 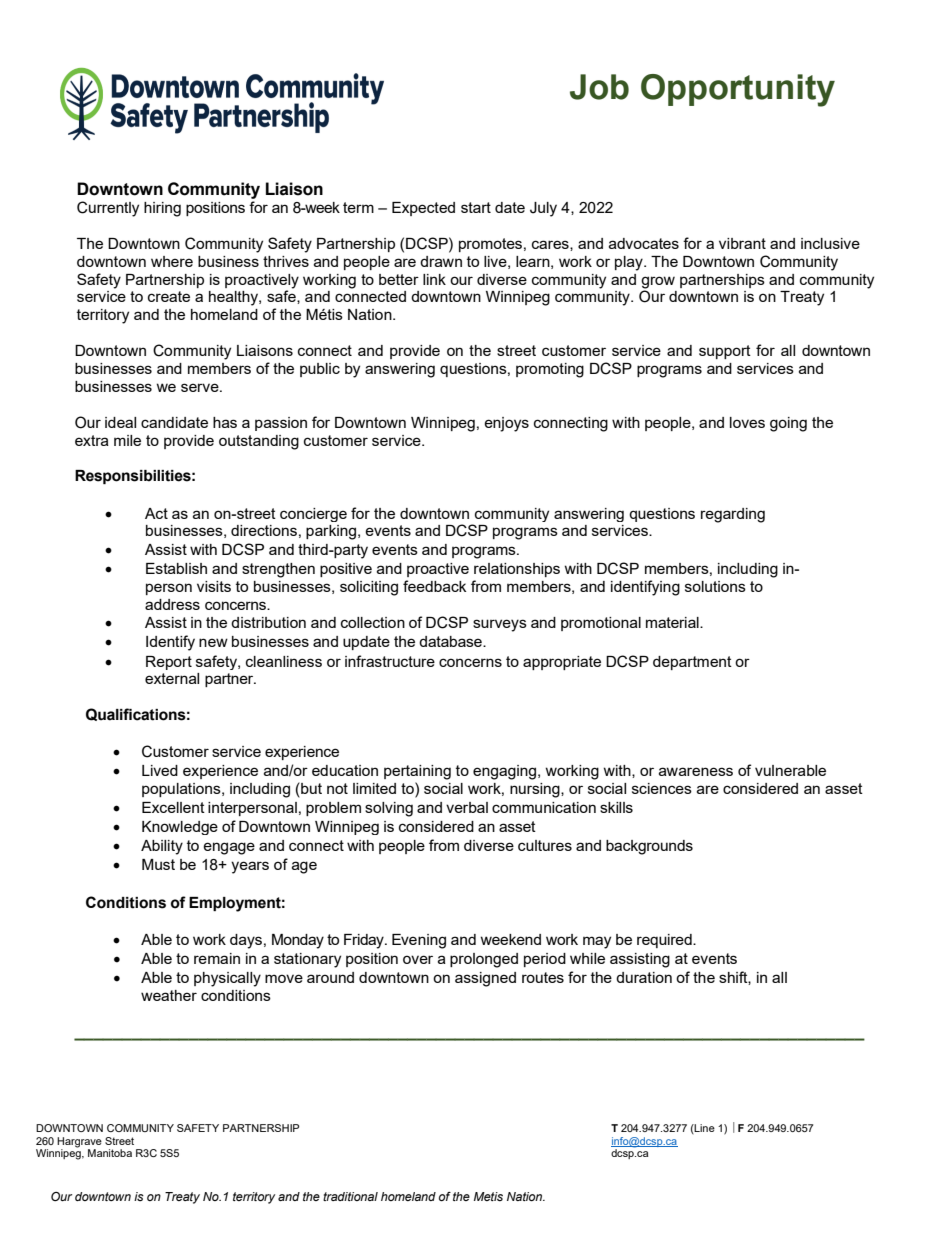 What do you see at coordinates (417, 772) in the document?
I see `pertaining` at bounding box center [417, 772].
